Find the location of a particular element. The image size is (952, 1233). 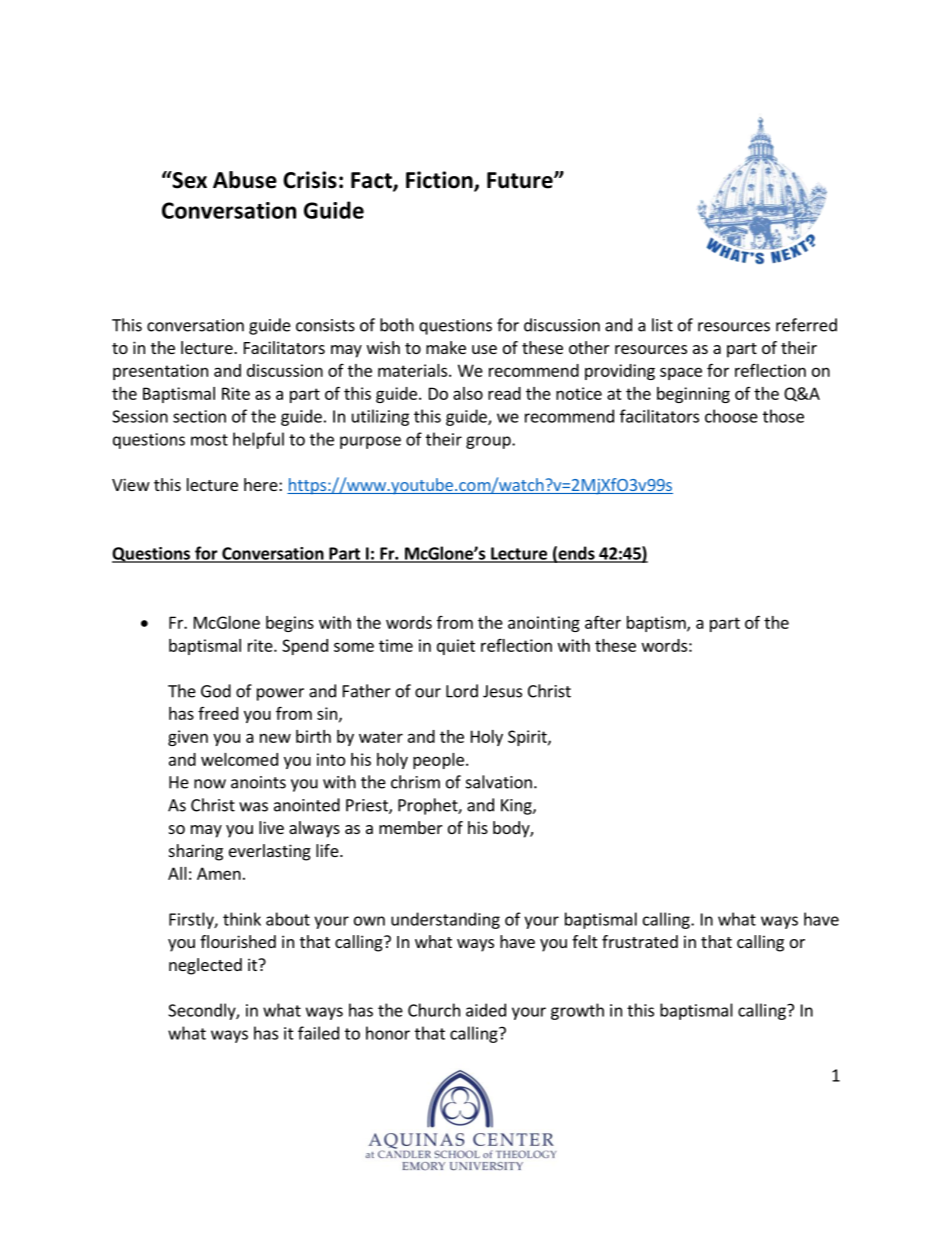

Spirit is located at coordinates (528, 738).
